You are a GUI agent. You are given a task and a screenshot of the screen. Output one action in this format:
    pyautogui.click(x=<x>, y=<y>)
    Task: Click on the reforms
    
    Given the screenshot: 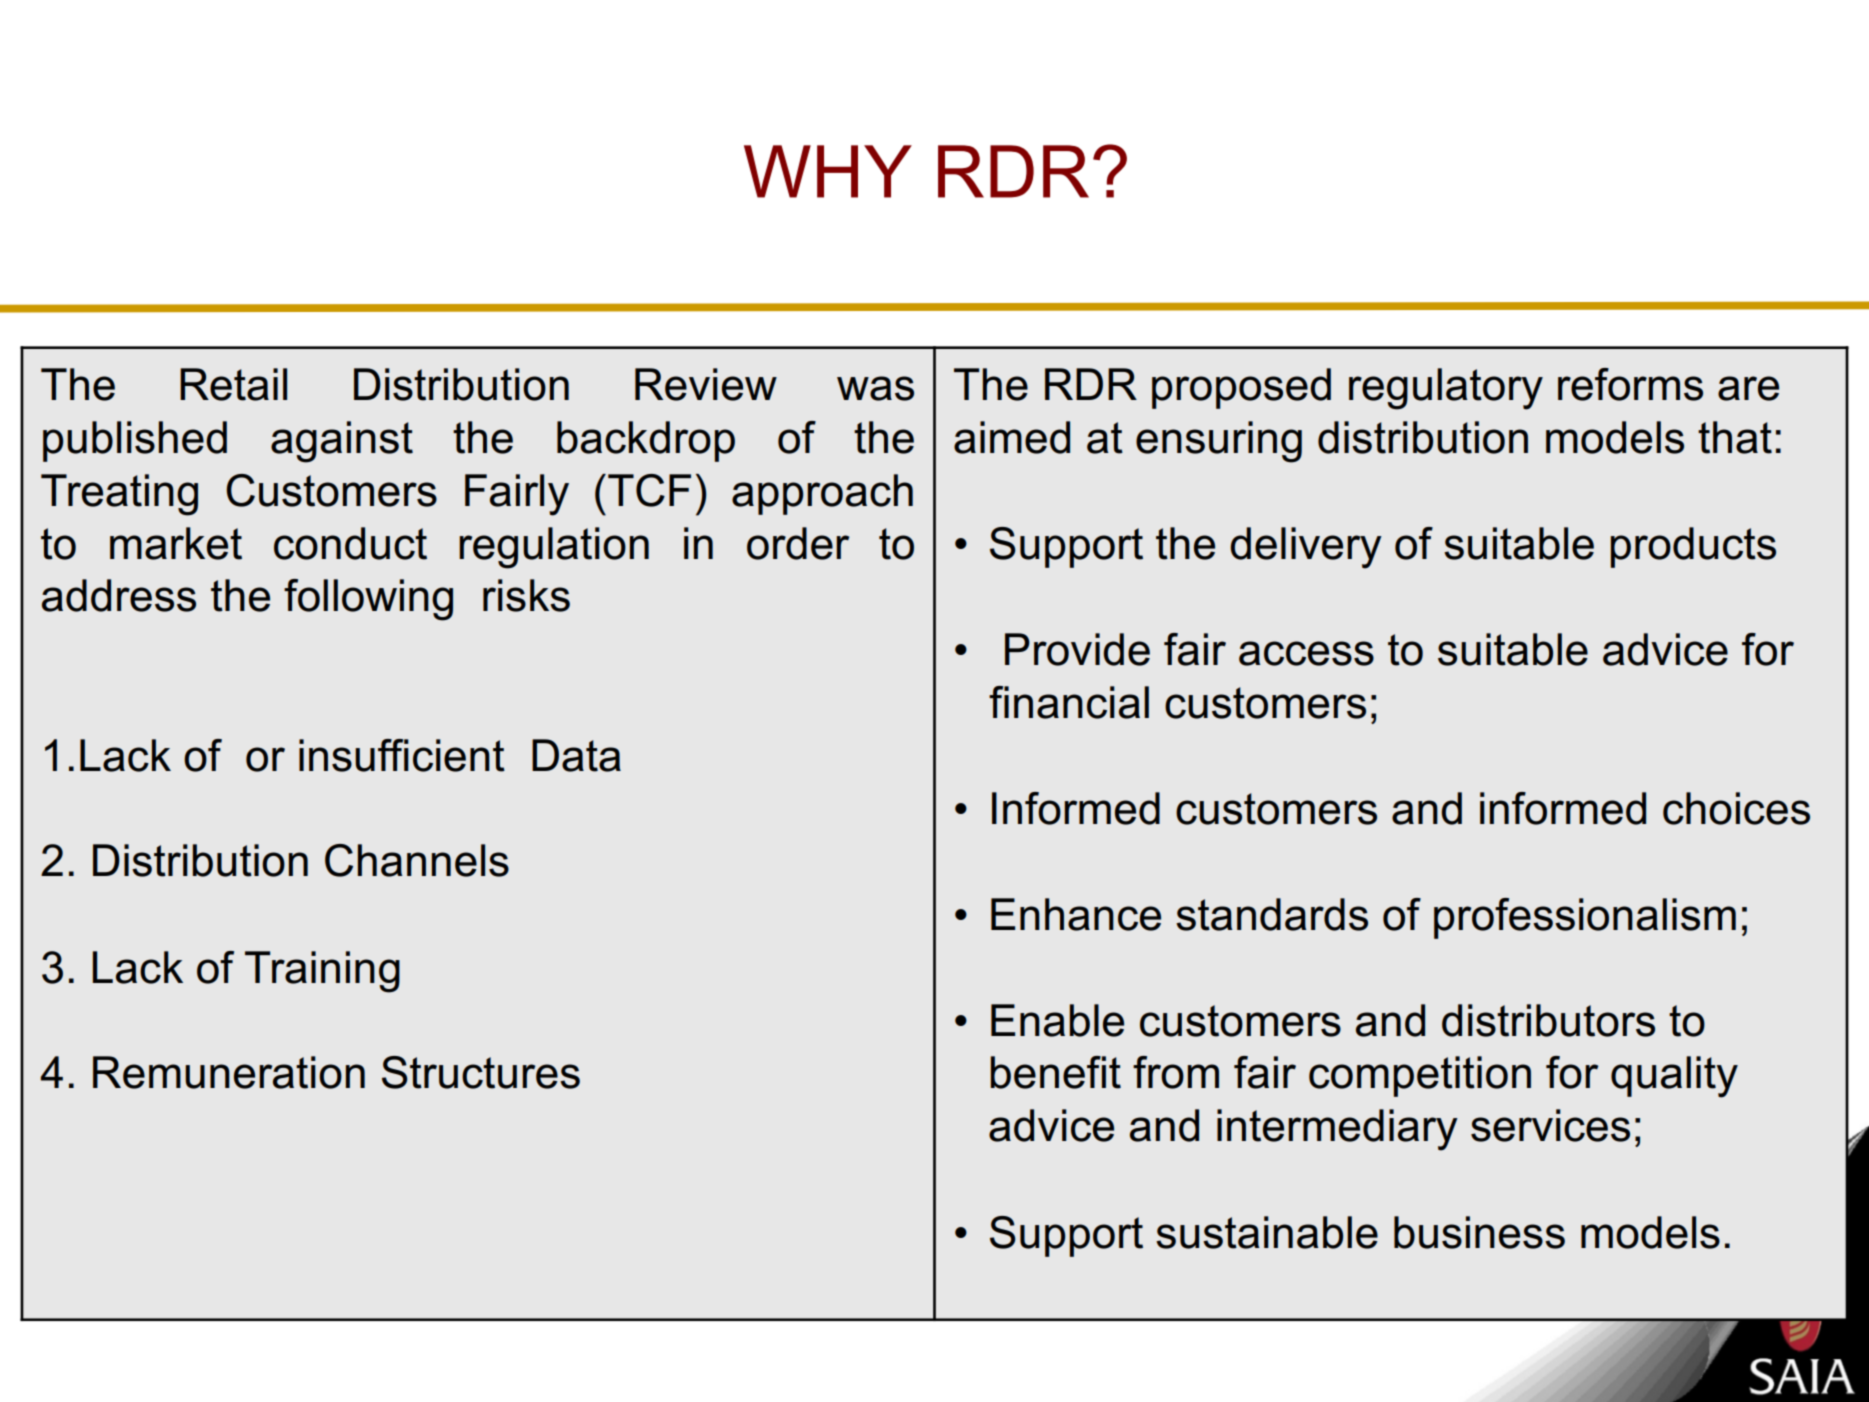 What is the action you would take?
    pyautogui.click(x=1630, y=384)
